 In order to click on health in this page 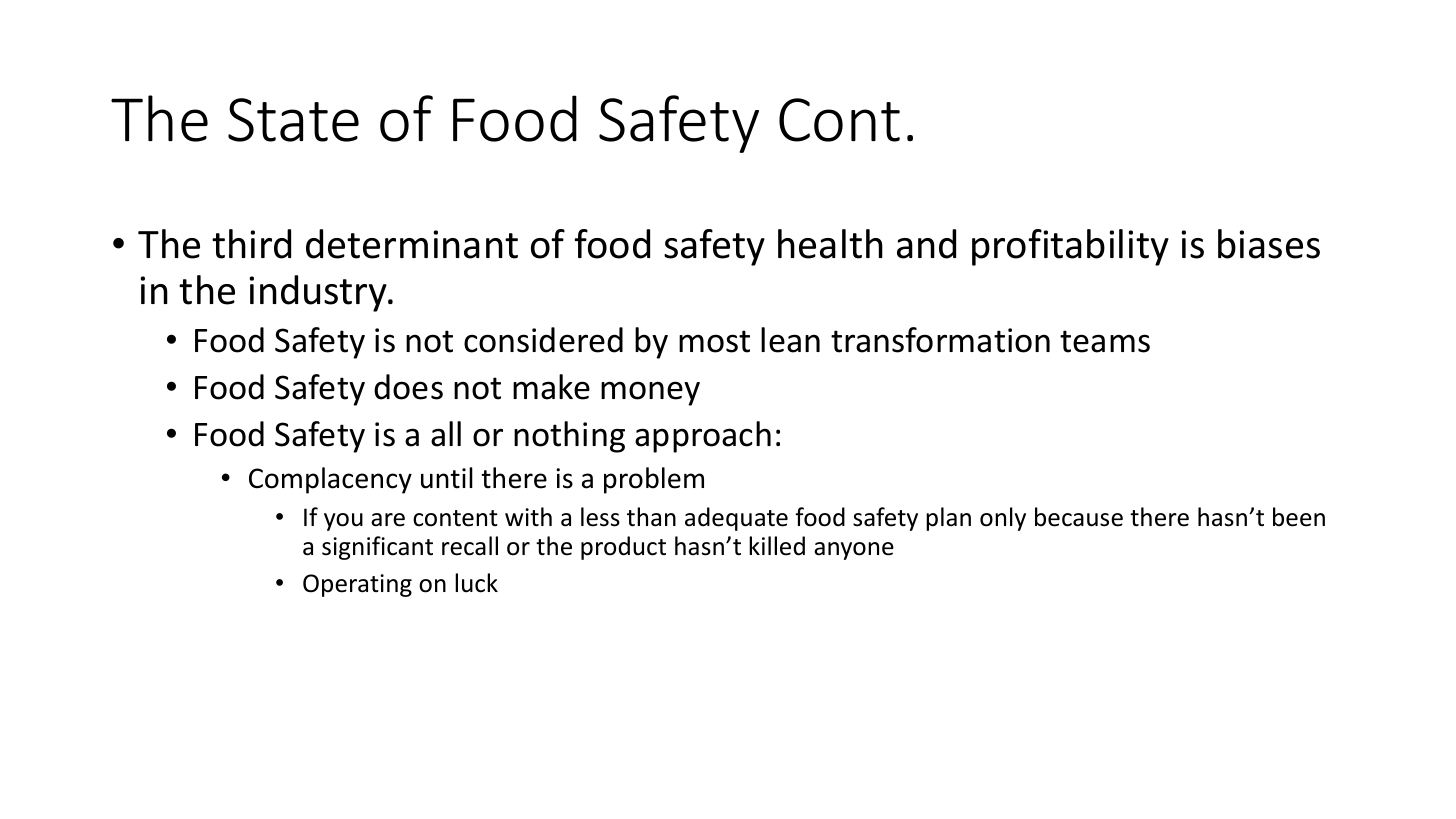, I will do `click(830, 244)`.
